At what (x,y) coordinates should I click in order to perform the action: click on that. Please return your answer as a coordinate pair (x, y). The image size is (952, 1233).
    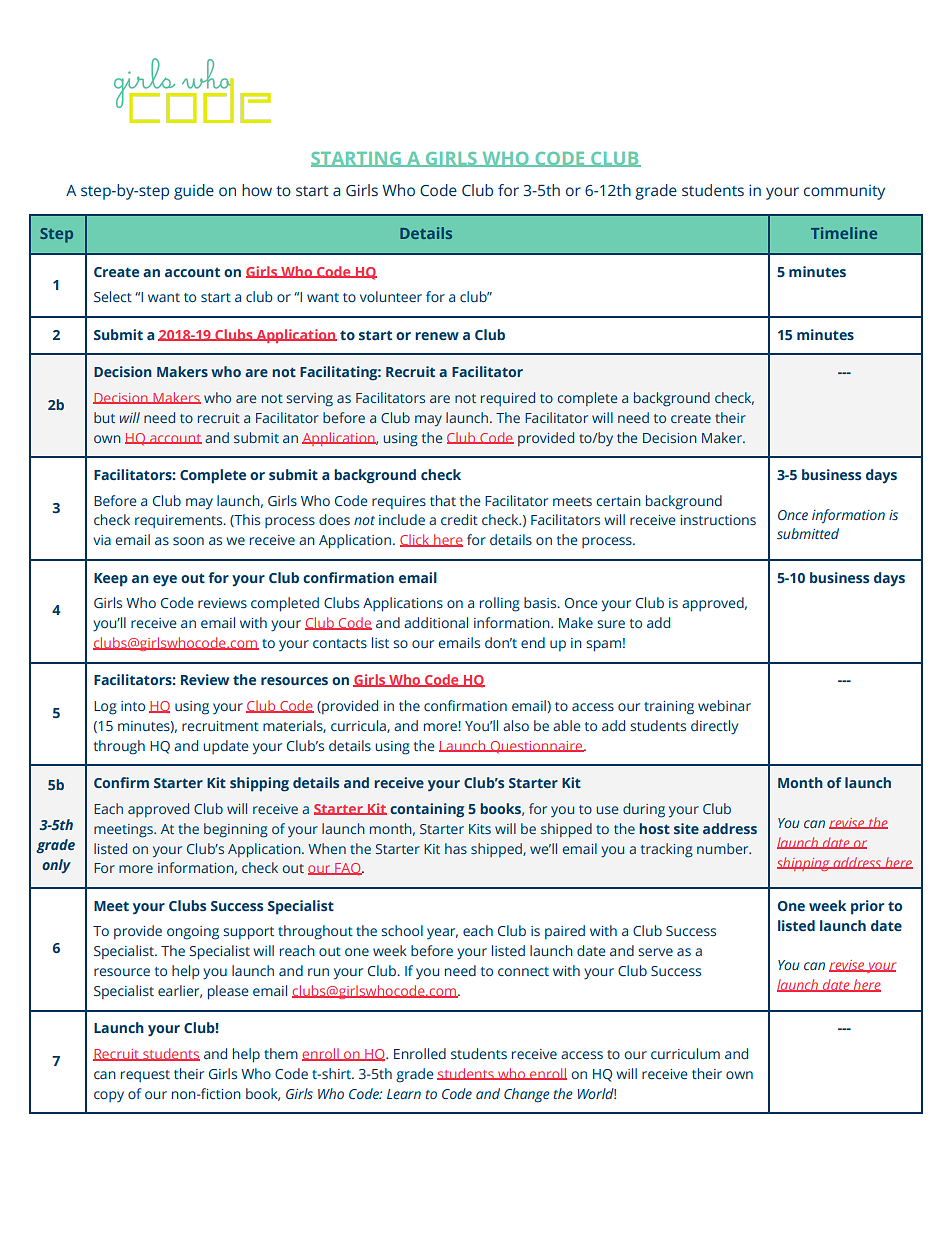
    Looking at the image, I should click on (443, 500).
